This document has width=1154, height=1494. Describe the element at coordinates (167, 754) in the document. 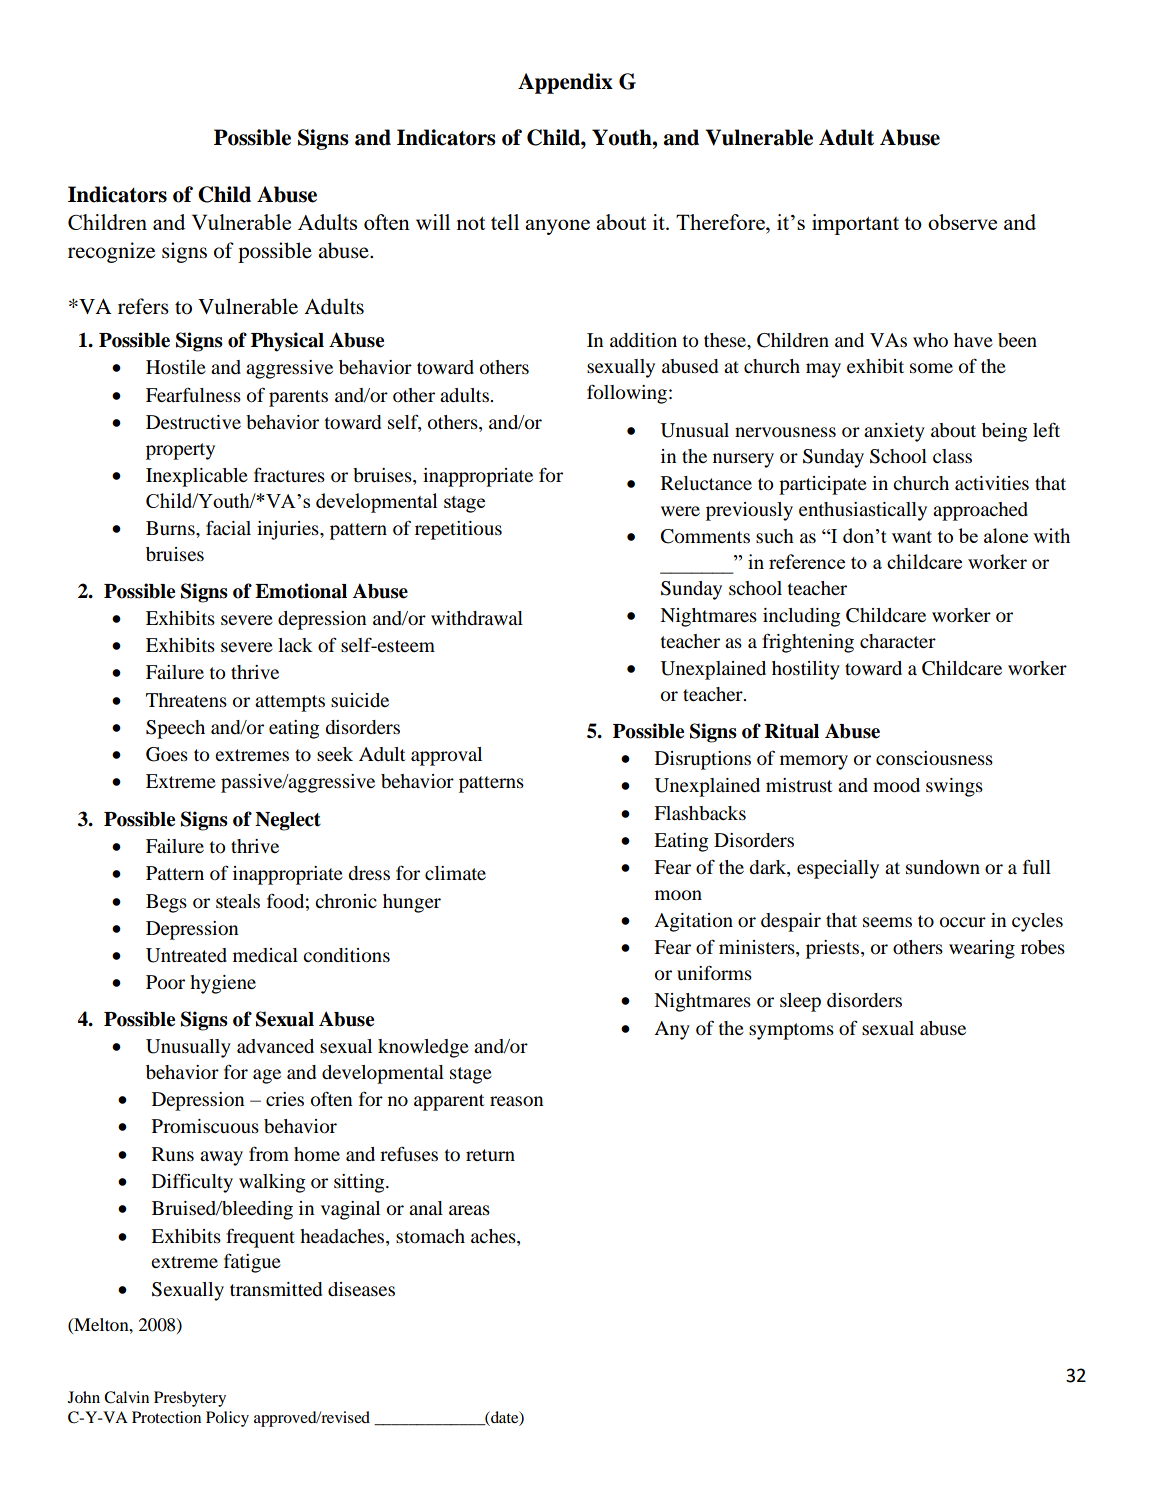

I see `Goes` at that location.
